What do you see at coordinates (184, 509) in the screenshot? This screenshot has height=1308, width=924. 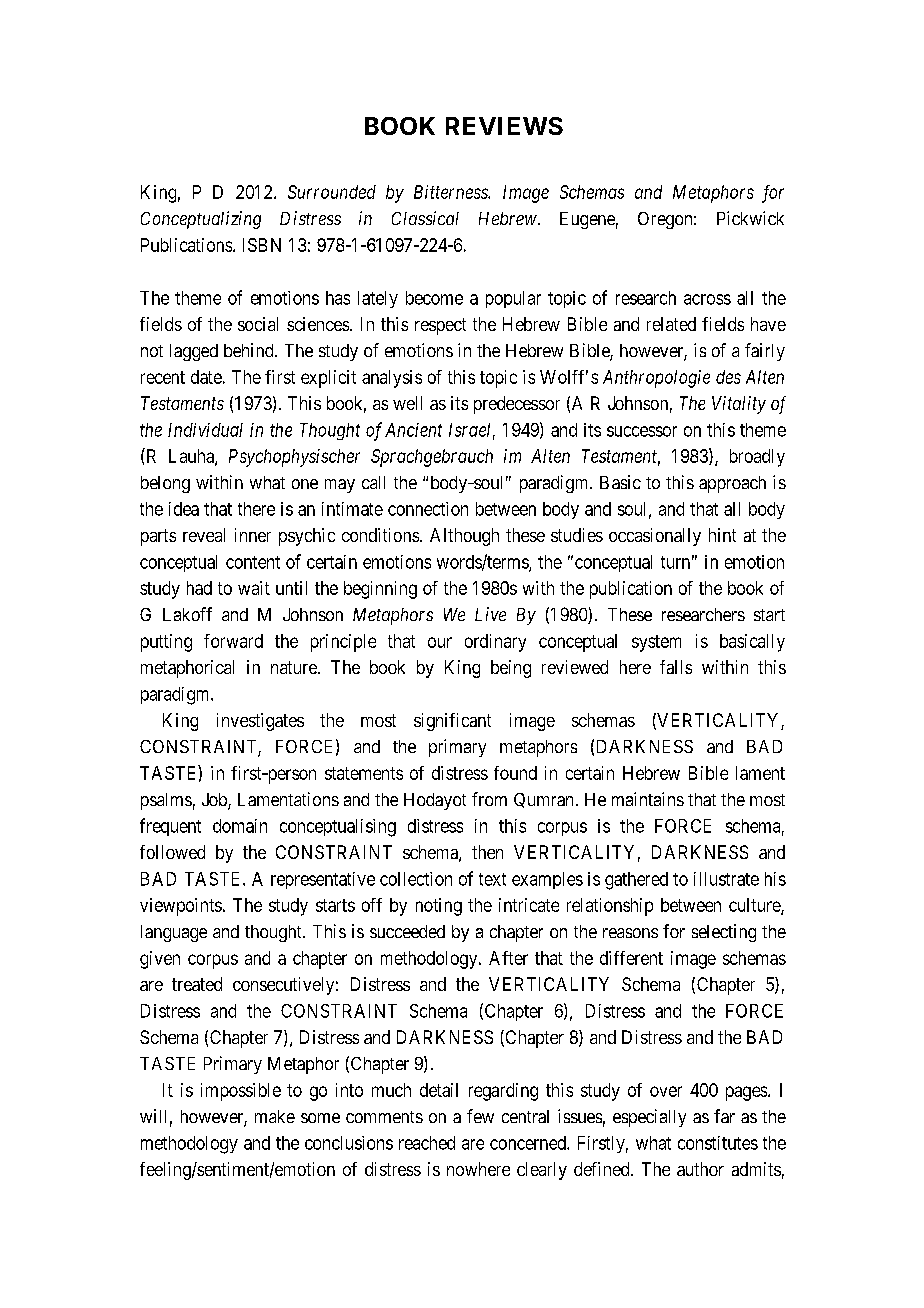 I see `idea` at bounding box center [184, 509].
